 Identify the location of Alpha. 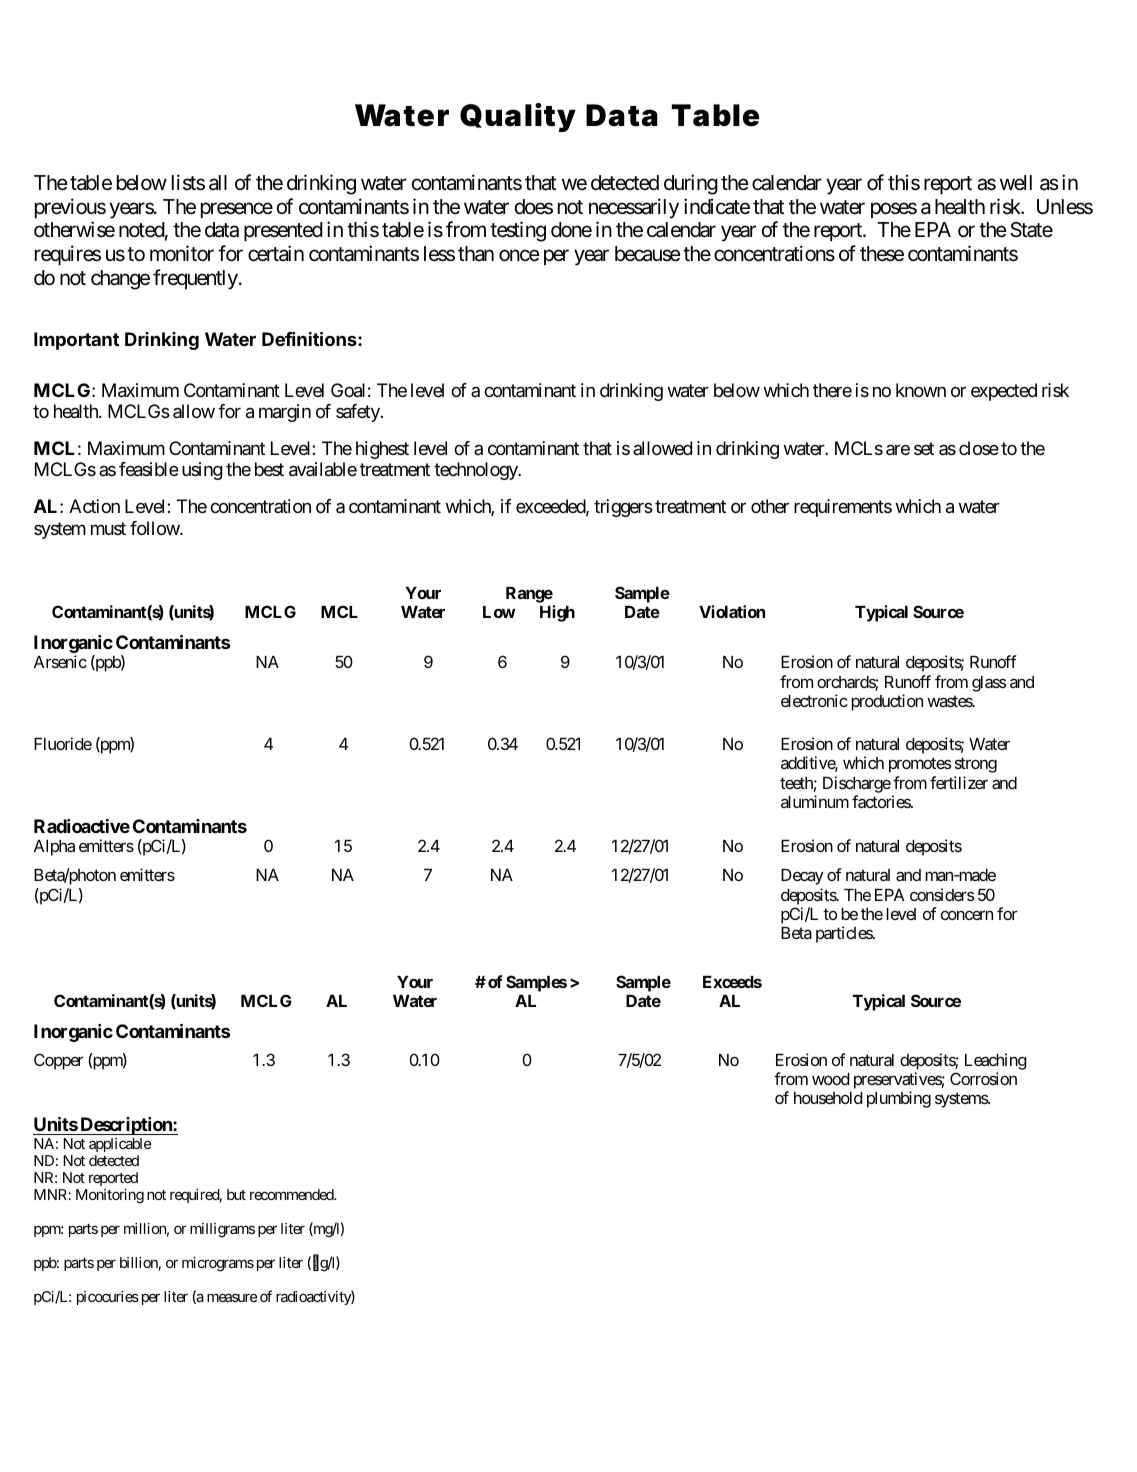
(54, 848).
